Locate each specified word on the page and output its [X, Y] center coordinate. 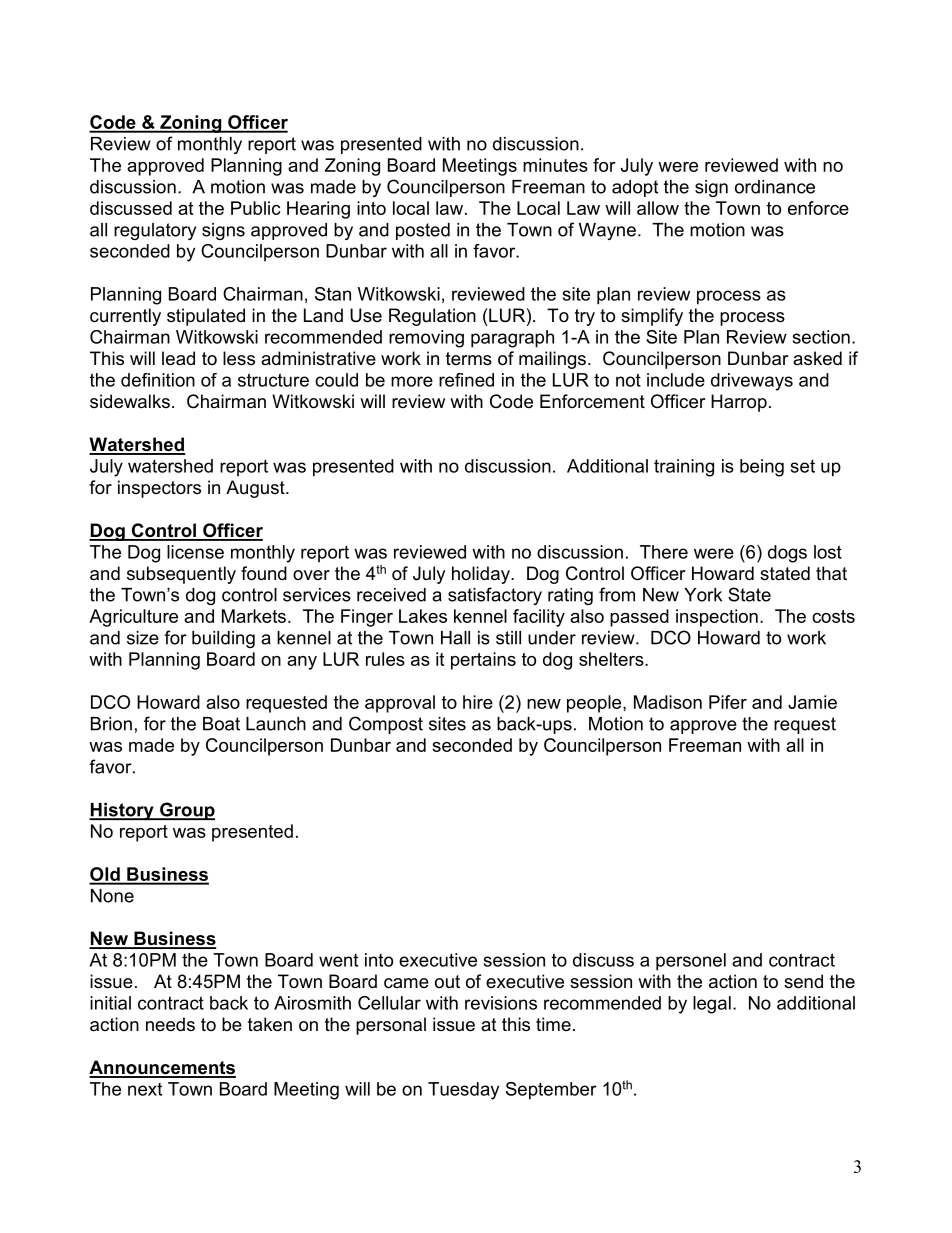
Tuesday [463, 1091]
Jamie [812, 702]
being [762, 468]
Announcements [162, 1068]
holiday [482, 575]
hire [478, 702]
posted [423, 231]
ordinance [775, 187]
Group [186, 811]
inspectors [159, 489]
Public [255, 208]
